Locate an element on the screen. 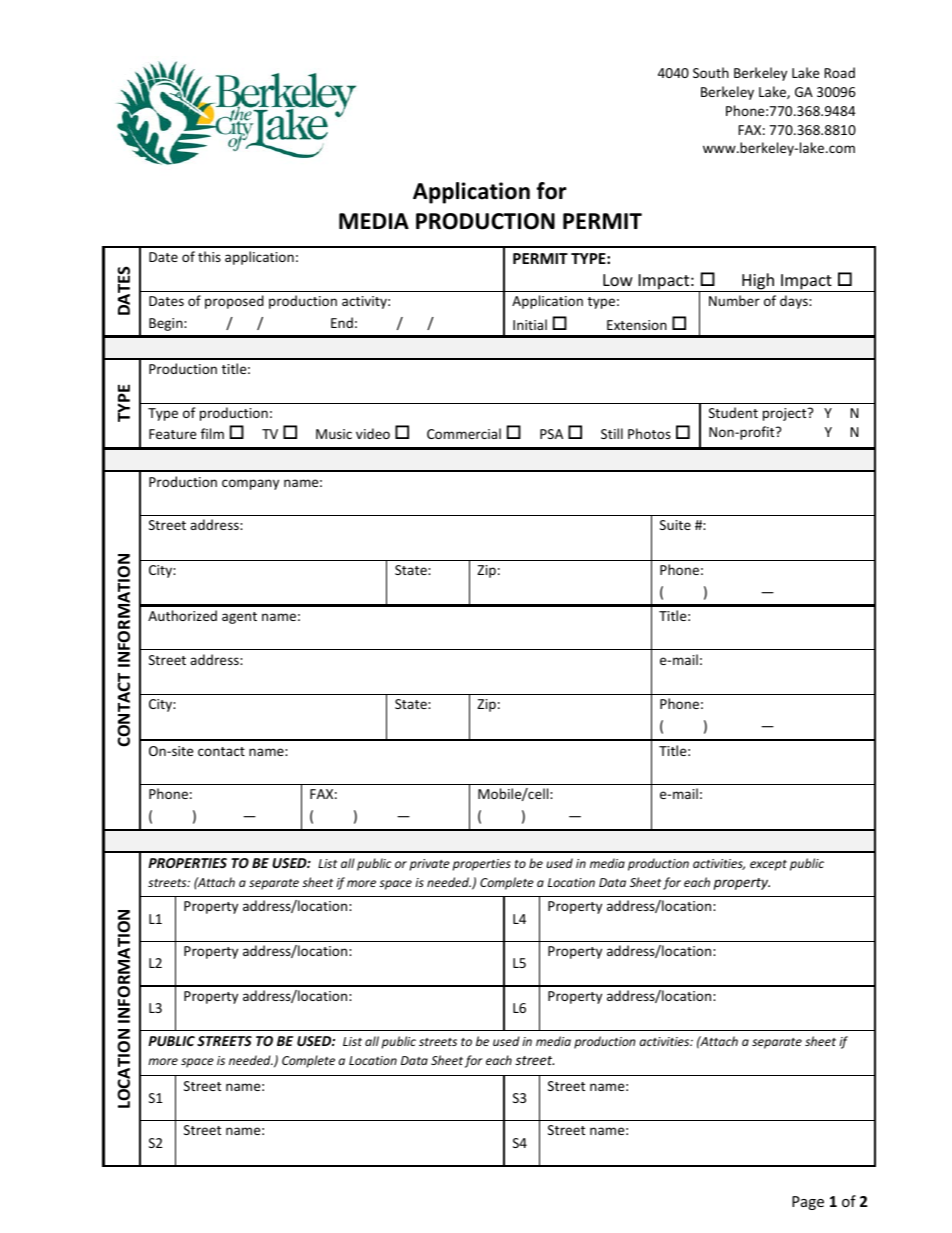 Image resolution: width=952 pixels, height=1233 pixels. this is located at coordinates (209, 256).
